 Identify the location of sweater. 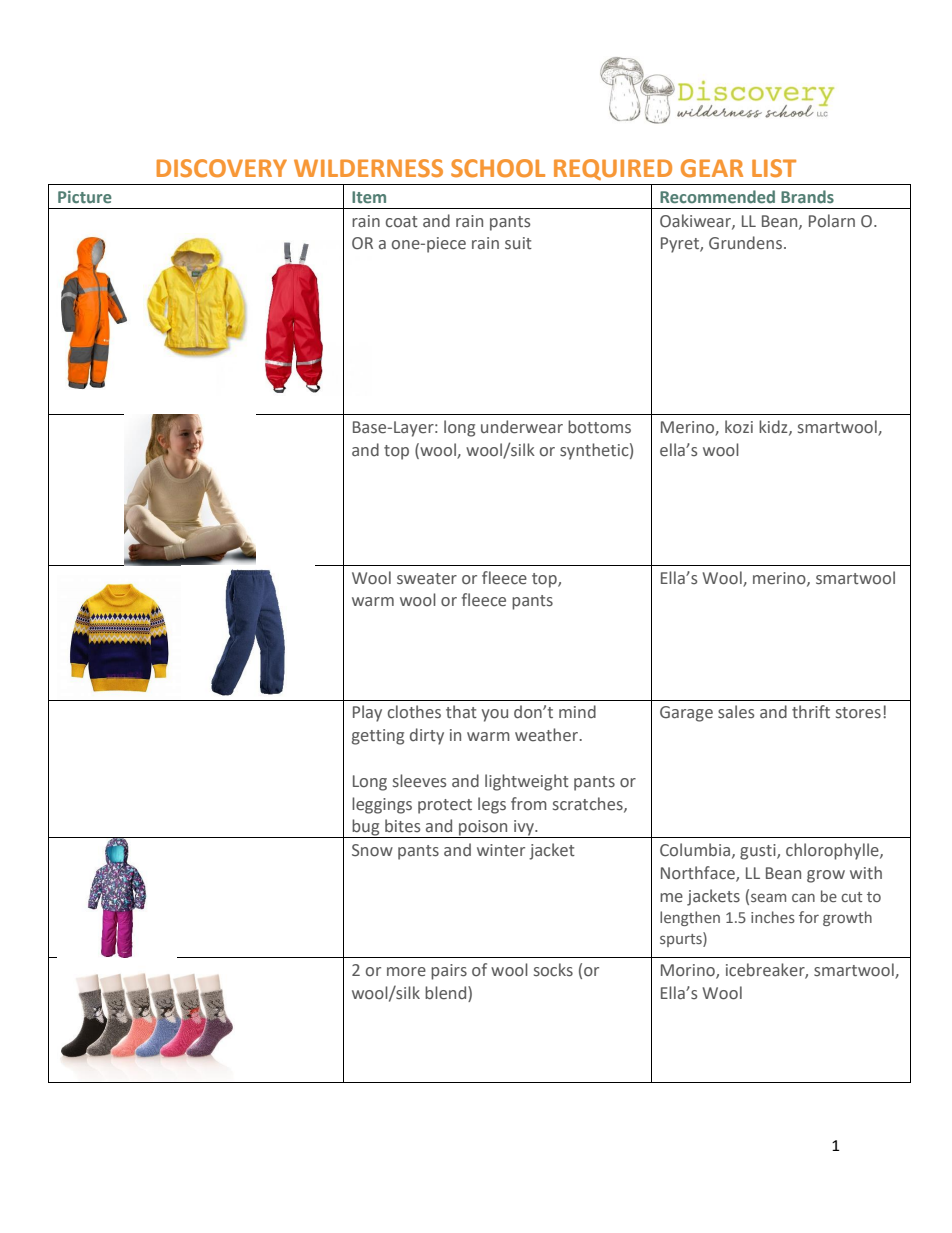
(427, 579).
